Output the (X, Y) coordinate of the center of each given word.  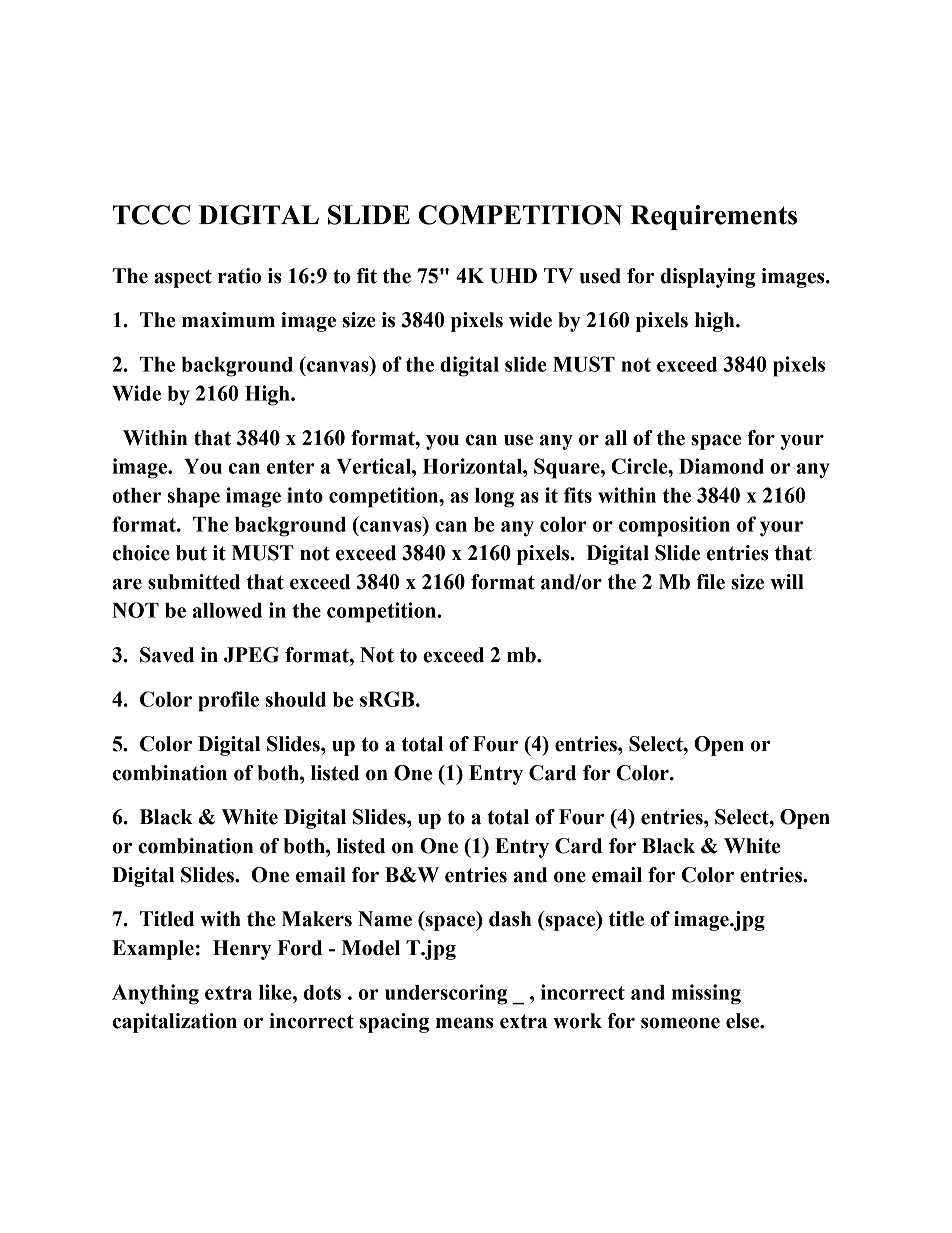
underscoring (446, 994)
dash (510, 919)
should (296, 699)
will (787, 581)
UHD (513, 276)
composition (674, 526)
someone (680, 1023)
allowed (227, 610)
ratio (239, 276)
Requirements (713, 217)
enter (290, 467)
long (494, 498)
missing (706, 994)
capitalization (175, 1023)
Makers (317, 919)
